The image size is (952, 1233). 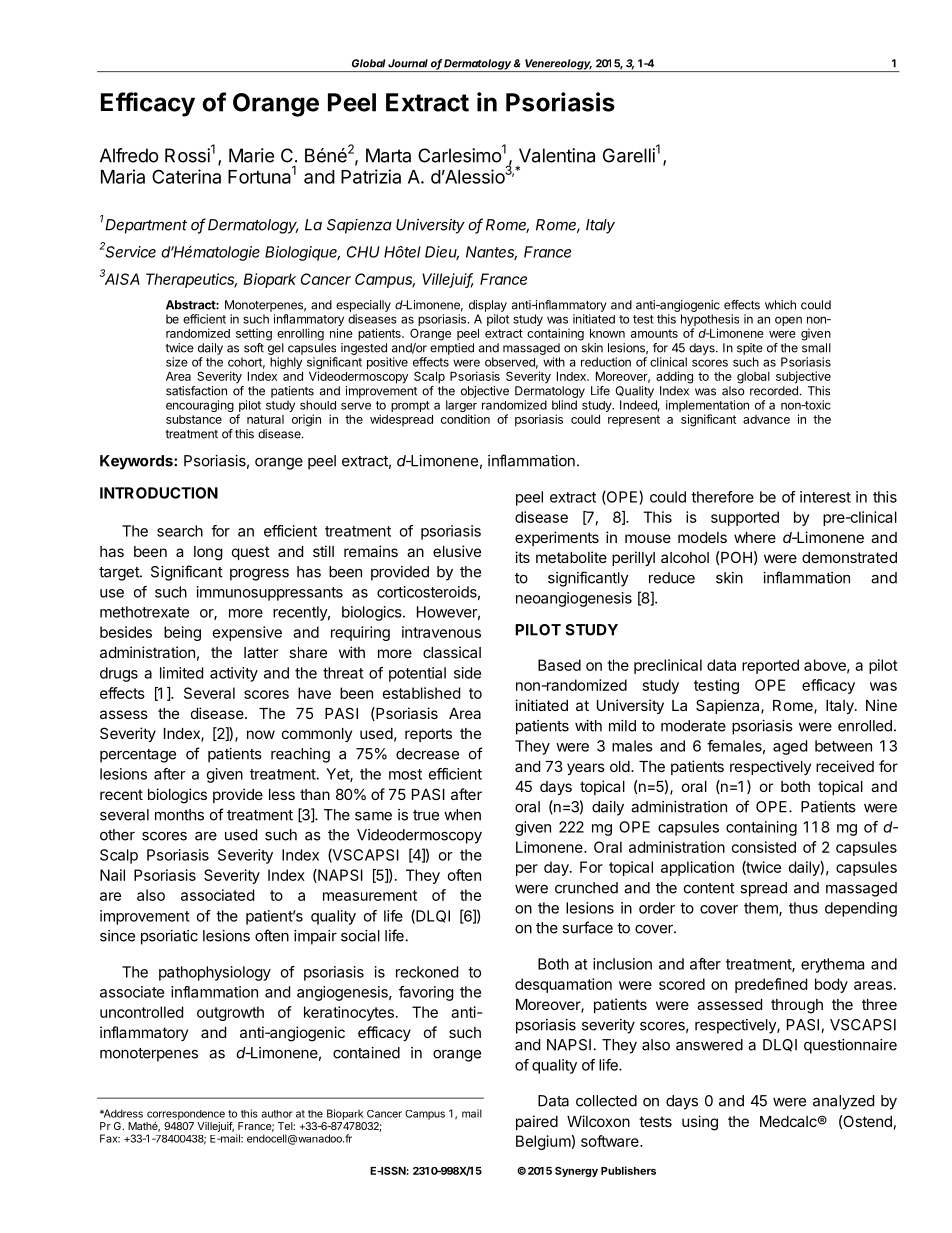 What do you see at coordinates (408, 63) in the document?
I see `Journal` at bounding box center [408, 63].
